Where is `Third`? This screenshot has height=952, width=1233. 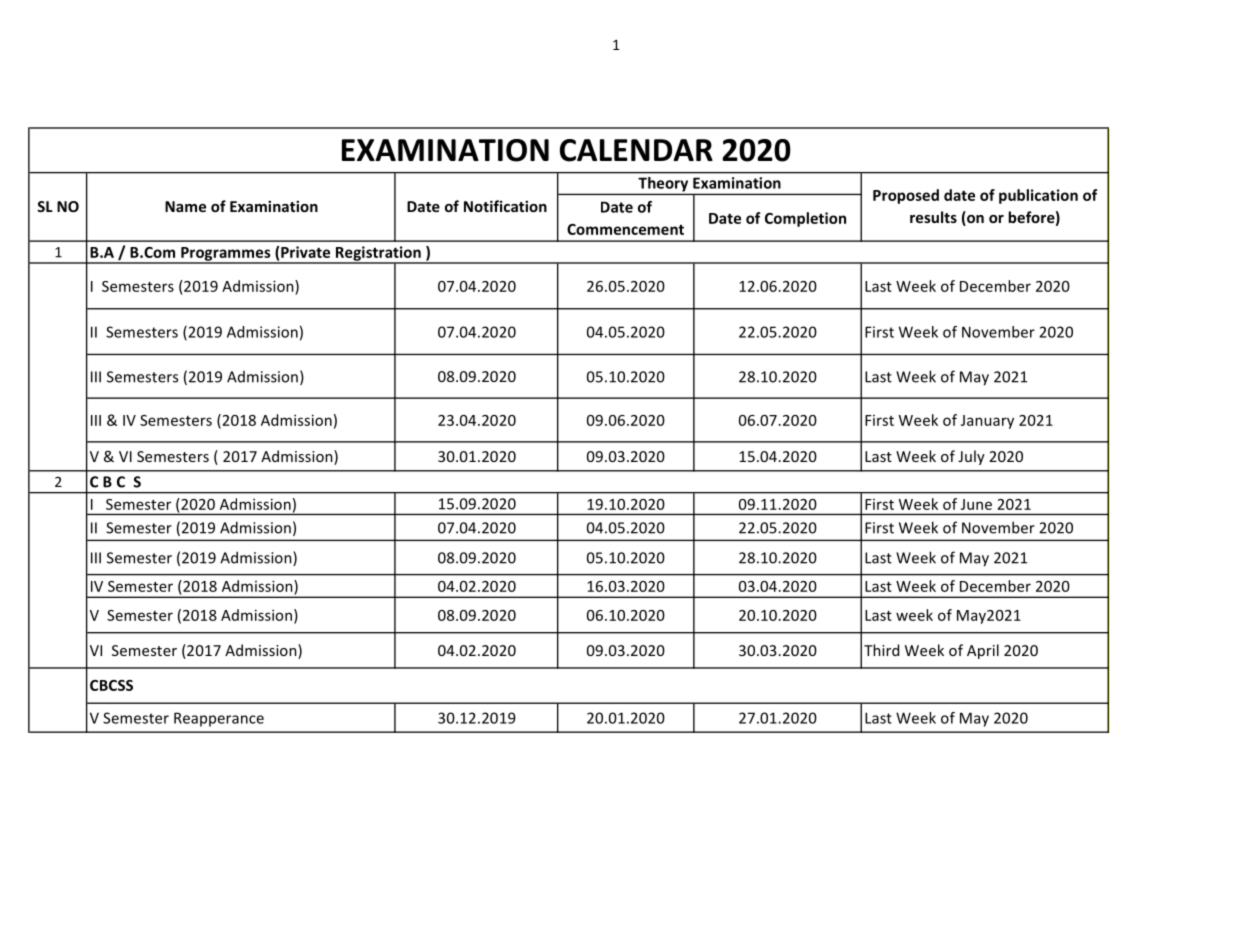 Third is located at coordinates (881, 650).
